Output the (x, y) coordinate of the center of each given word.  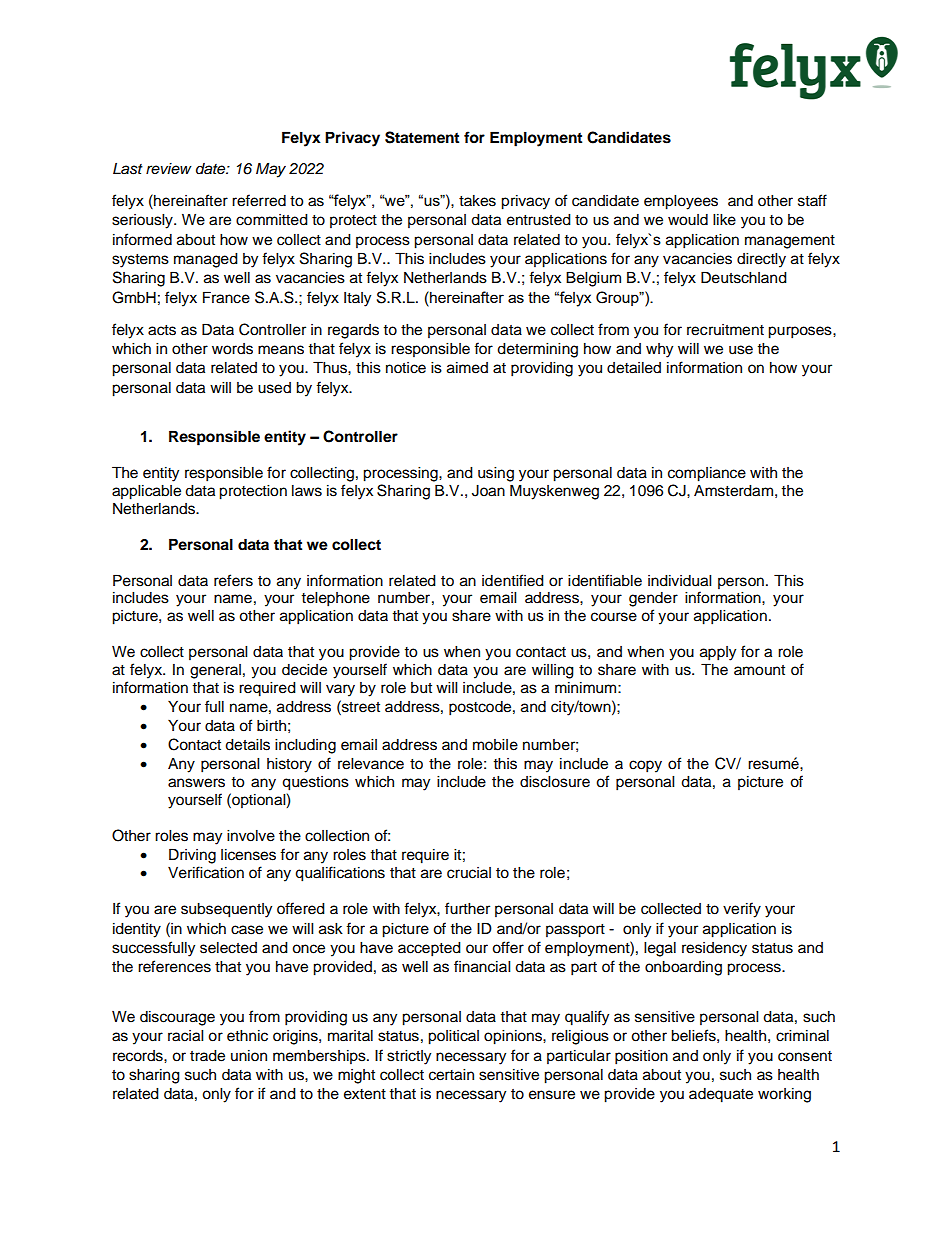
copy (645, 766)
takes (477, 201)
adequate (721, 1095)
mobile (495, 745)
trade (207, 1056)
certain (451, 1075)
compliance (707, 474)
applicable (146, 492)
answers (196, 783)
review (169, 168)
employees (681, 202)
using (496, 474)
